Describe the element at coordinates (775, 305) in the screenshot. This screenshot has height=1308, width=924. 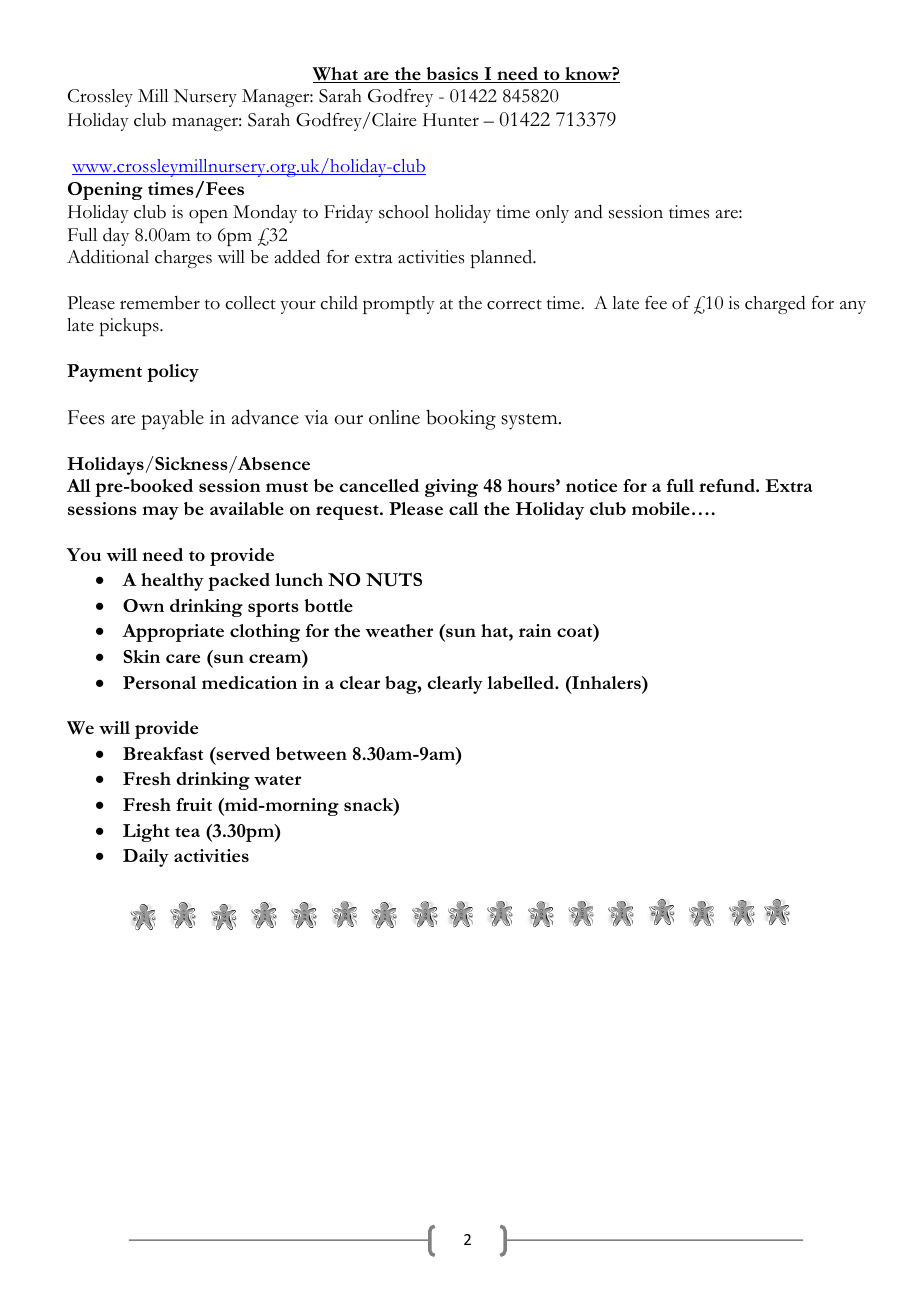
I see `charged` at that location.
